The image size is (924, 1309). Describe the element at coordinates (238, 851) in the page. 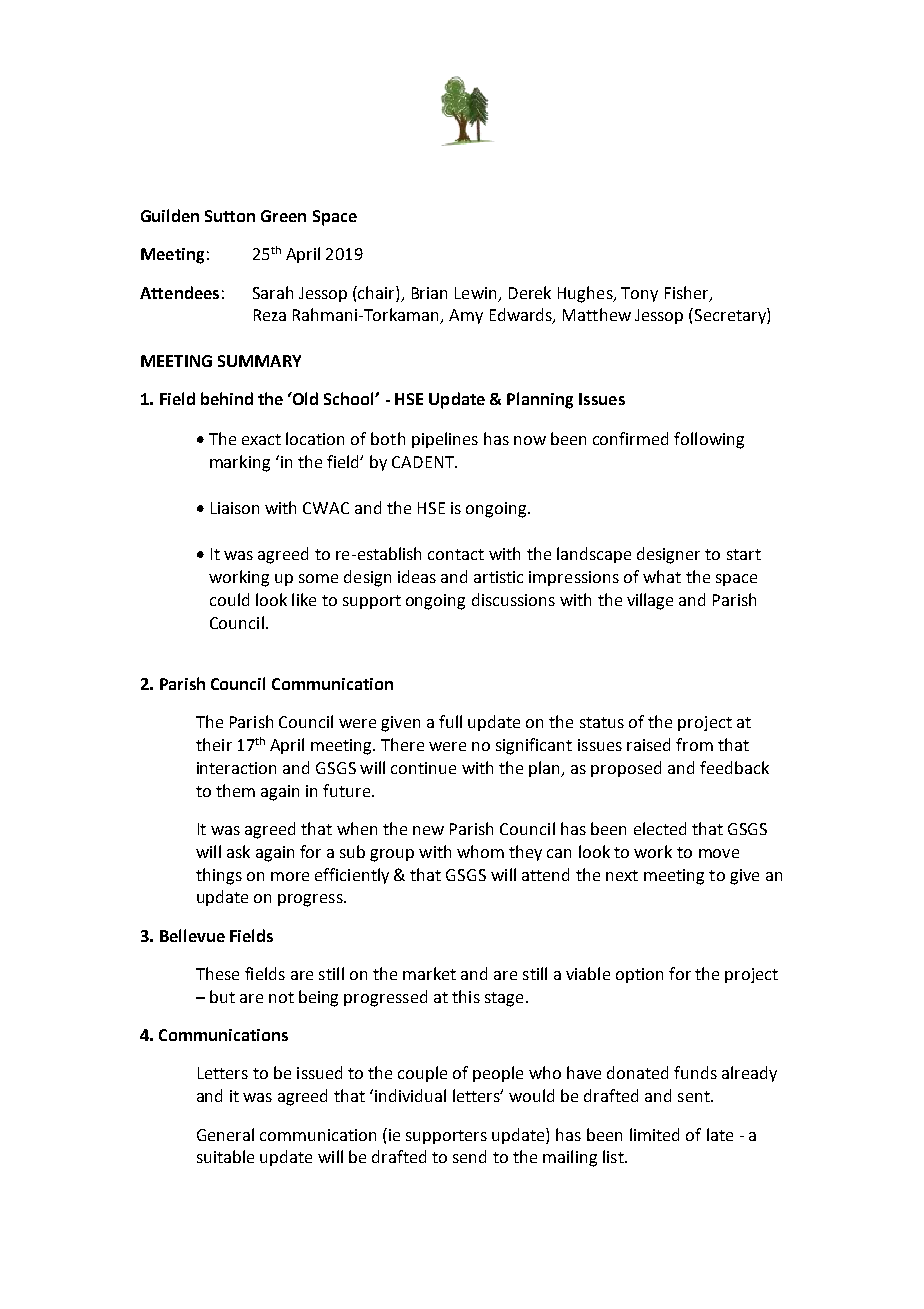

I see `ask` at that location.
